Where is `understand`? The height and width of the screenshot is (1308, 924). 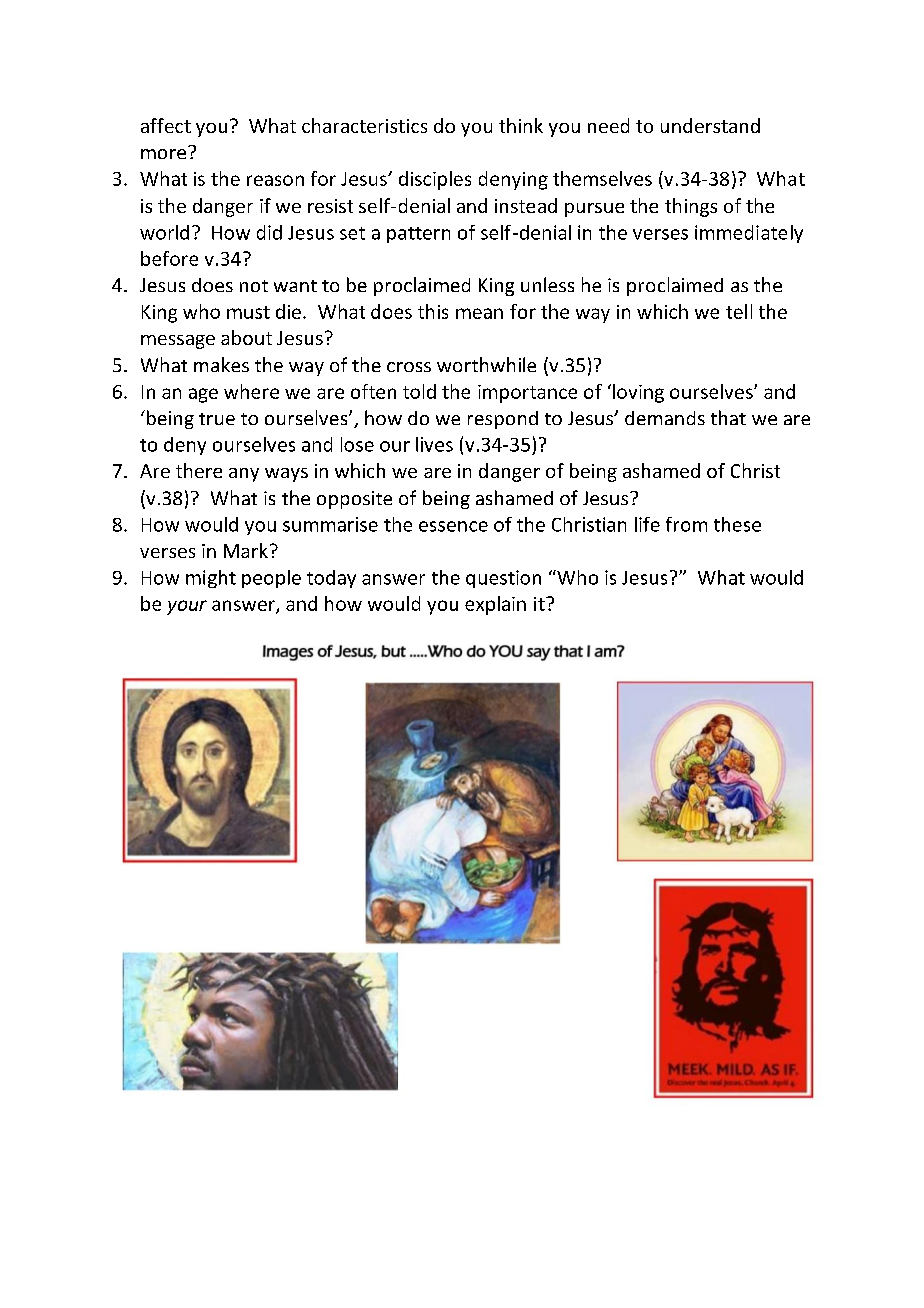 understand is located at coordinates (710, 125).
